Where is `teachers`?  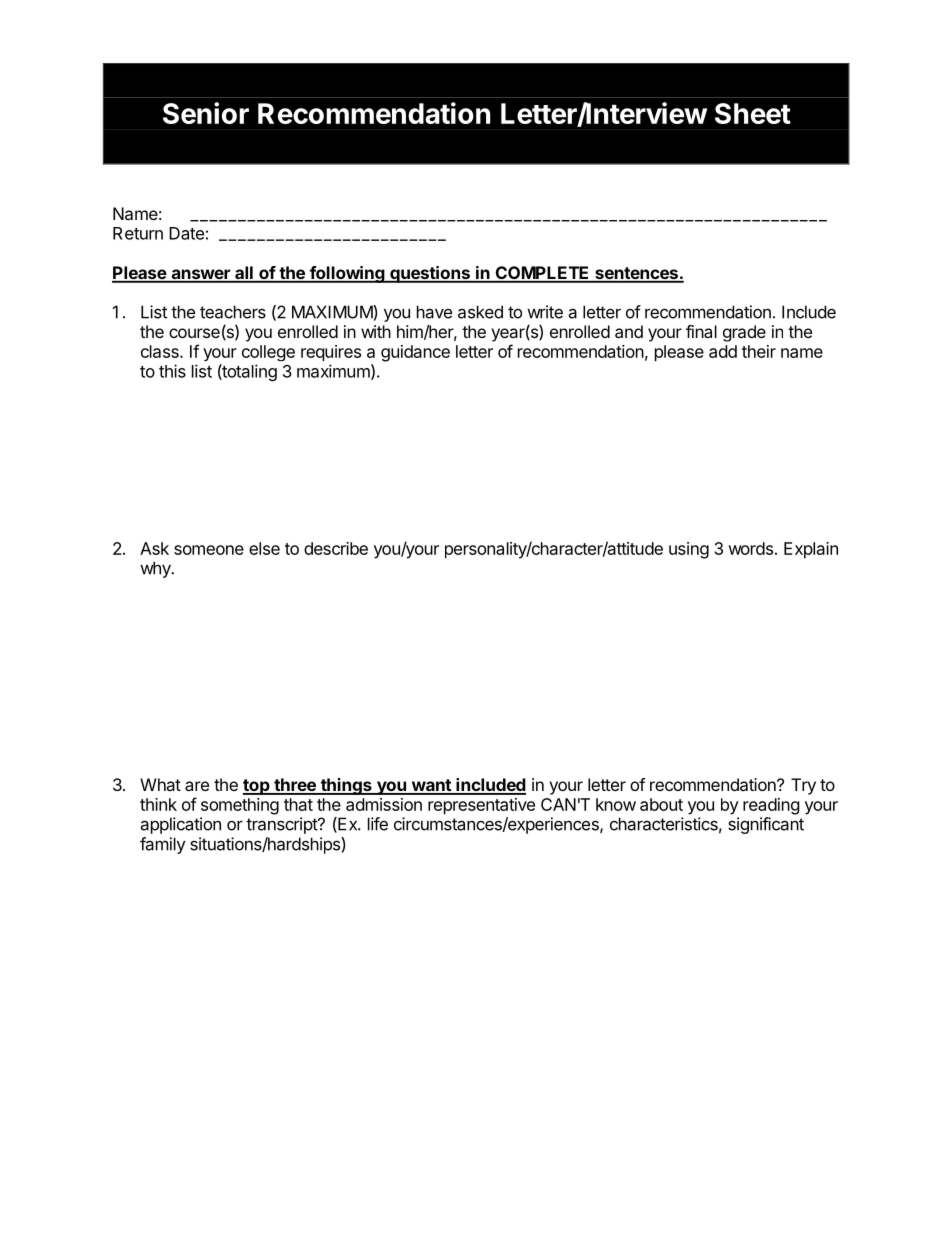 teachers is located at coordinates (233, 312).
